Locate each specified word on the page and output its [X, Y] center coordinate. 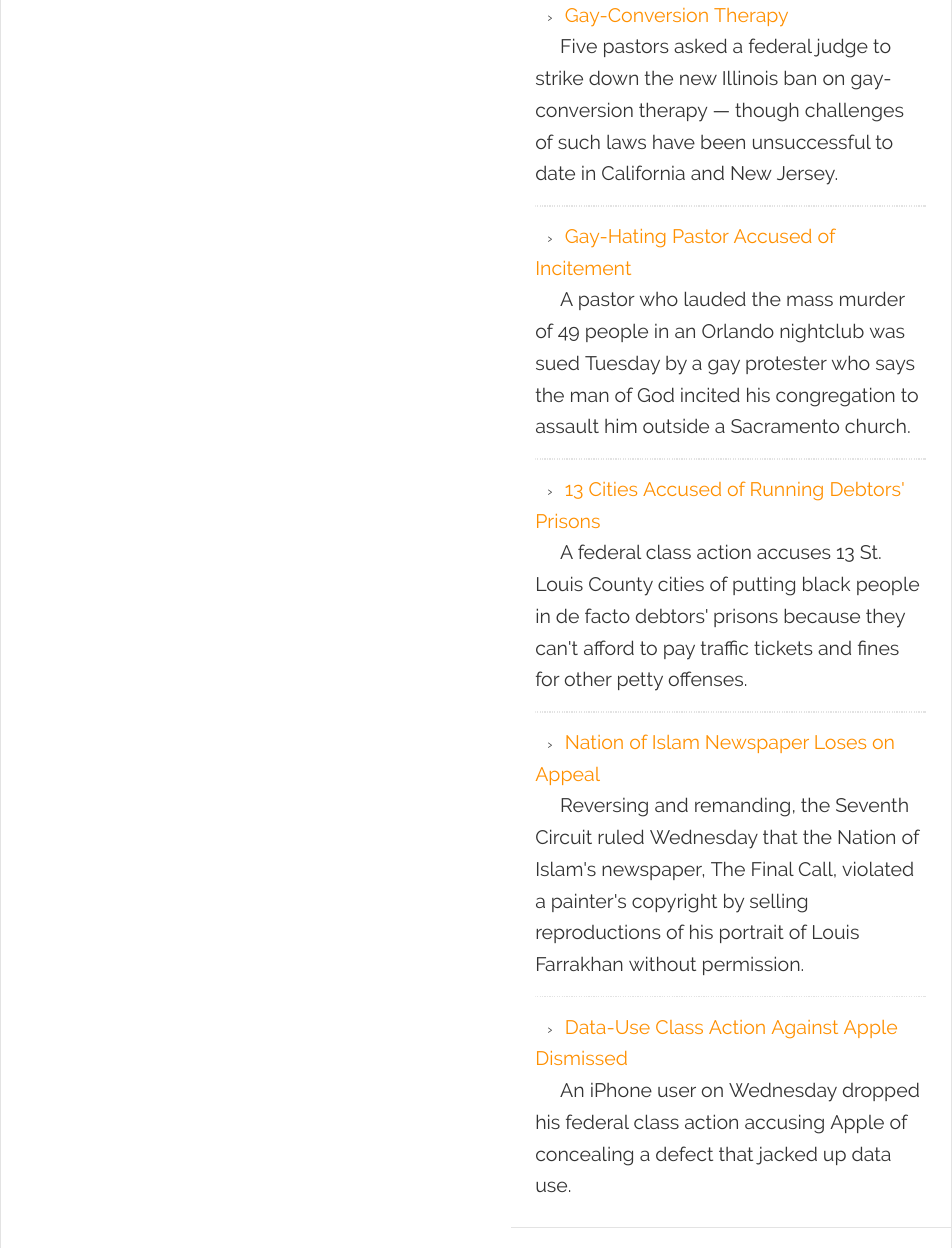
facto [607, 615]
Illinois [750, 77]
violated [877, 868]
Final [773, 868]
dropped [881, 1091]
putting [764, 586]
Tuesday [622, 365]
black [826, 583]
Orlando [738, 330]
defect [684, 1153]
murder [872, 298]
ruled [621, 836]
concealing [584, 1156]
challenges [854, 112]
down [613, 77]
